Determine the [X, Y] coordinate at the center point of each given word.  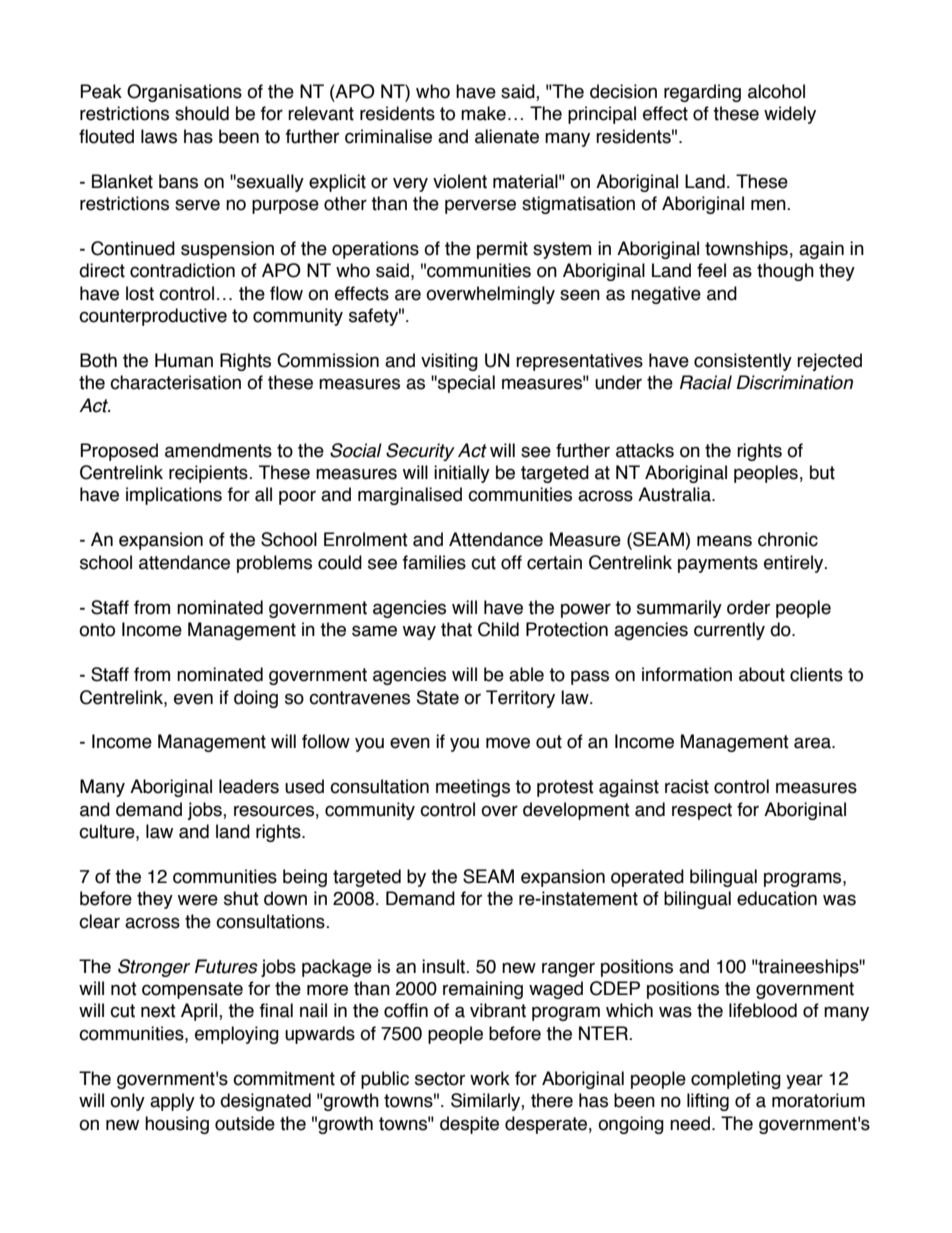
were [198, 900]
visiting [449, 362]
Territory [520, 699]
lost [140, 293]
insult [445, 966]
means [724, 541]
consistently [743, 362]
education [777, 898]
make [483, 113]
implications [174, 496]
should [202, 113]
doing [256, 699]
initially [462, 474]
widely [790, 115]
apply [172, 1102]
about [762, 674]
